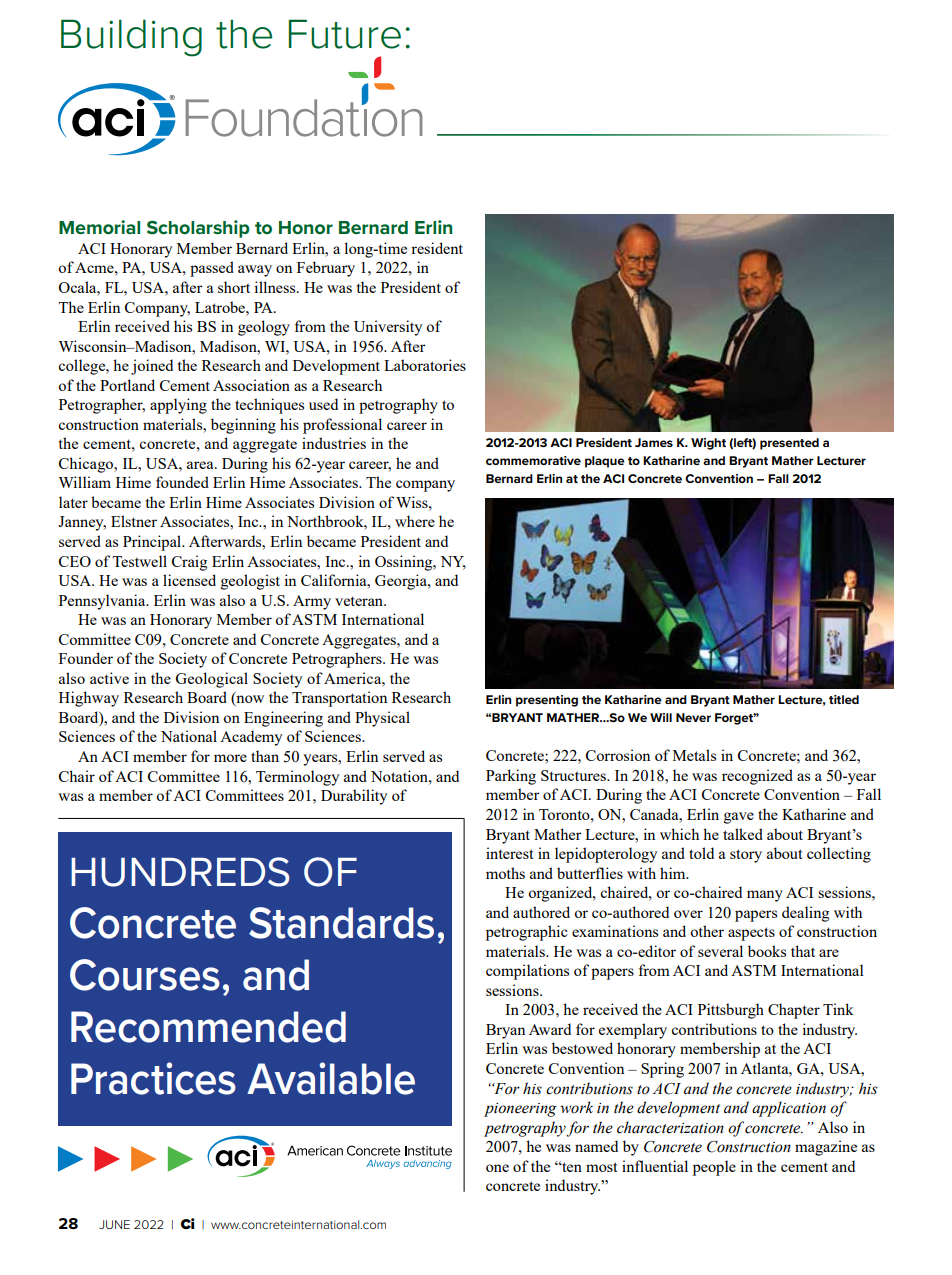 The height and width of the image is (1275, 952). What do you see at coordinates (789, 444) in the image?
I see `presented` at bounding box center [789, 444].
